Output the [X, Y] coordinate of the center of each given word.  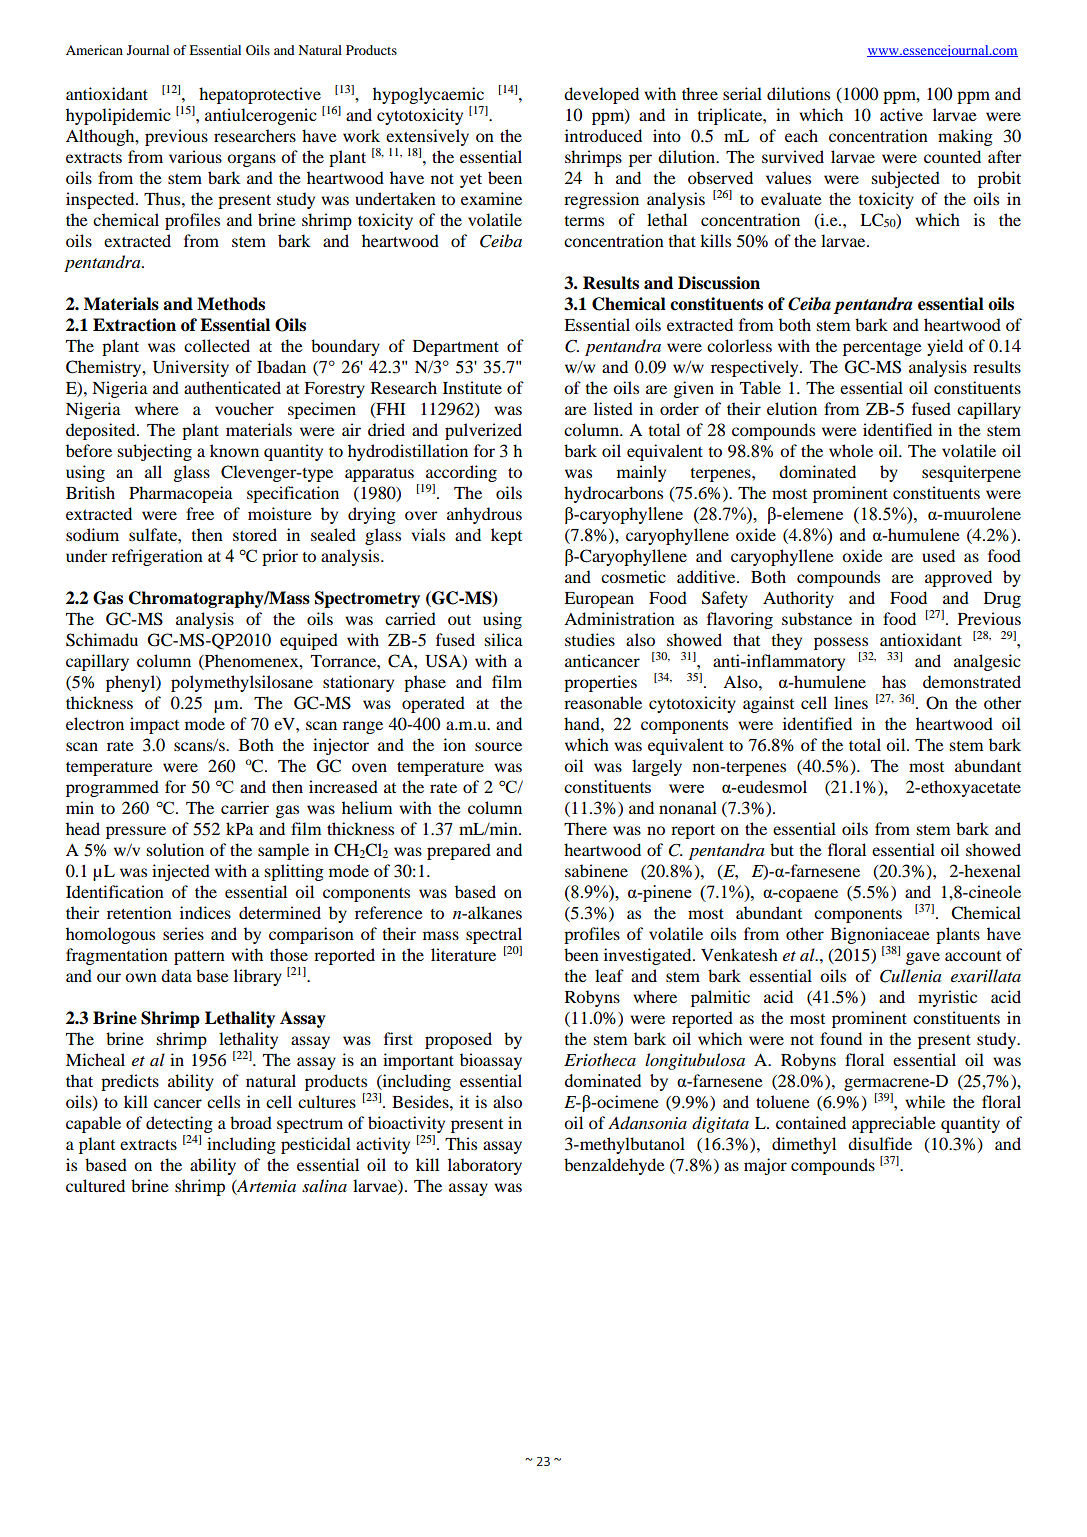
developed [601, 95]
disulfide [880, 1143]
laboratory [485, 1166]
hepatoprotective [260, 95]
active [901, 114]
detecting [179, 1124]
